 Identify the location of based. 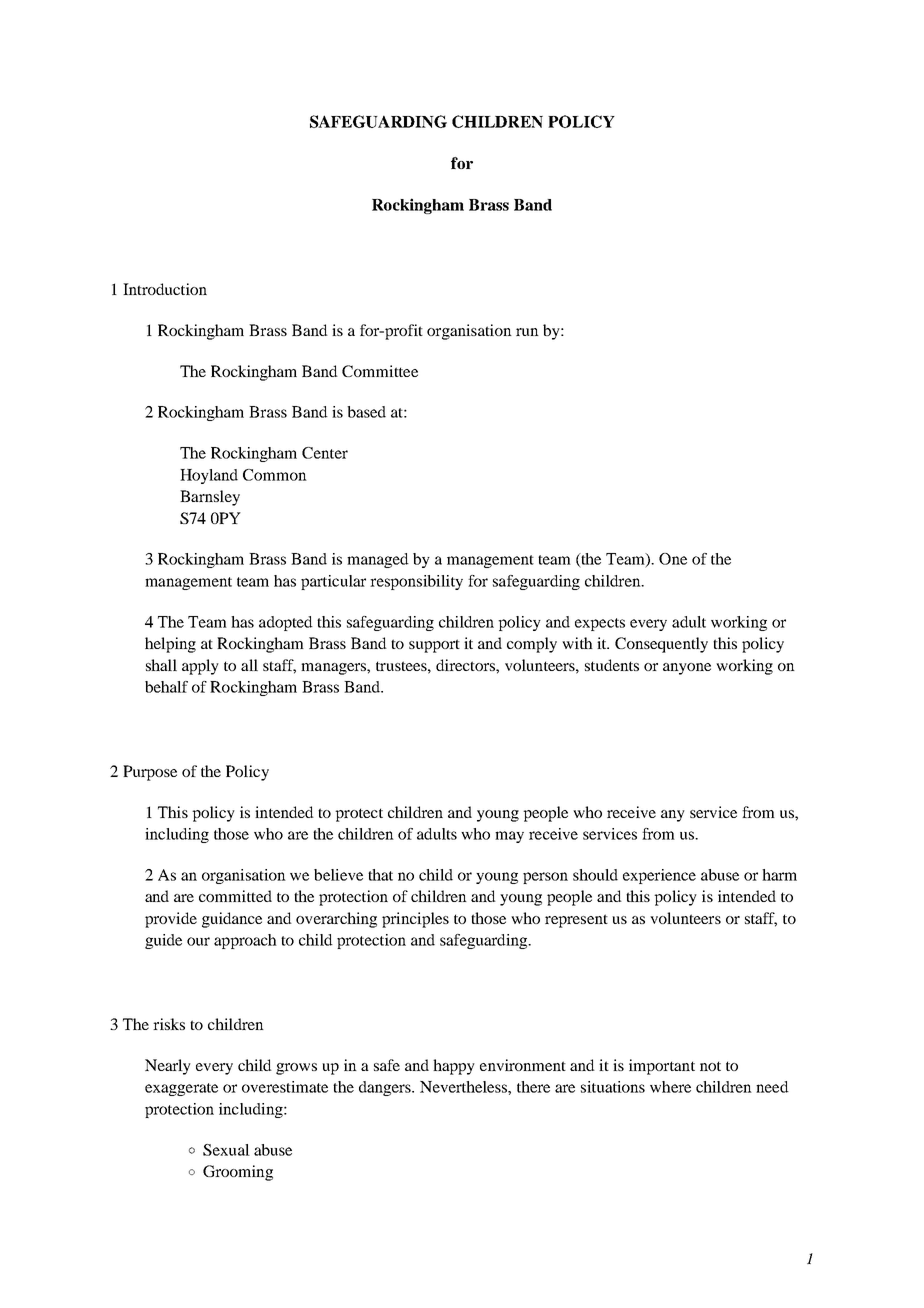
(366, 412).
